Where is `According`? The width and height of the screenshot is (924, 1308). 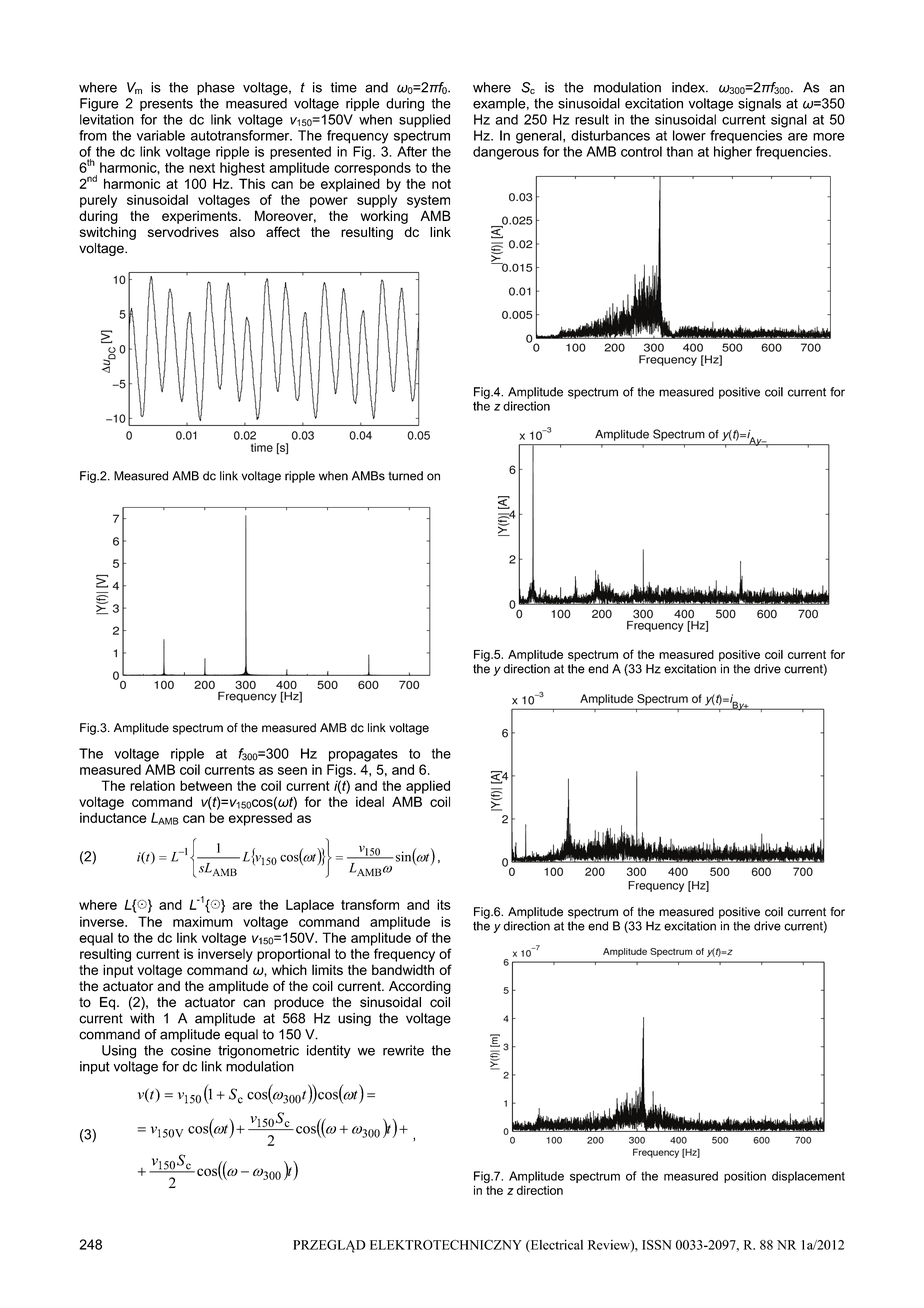 According is located at coordinates (420, 987).
